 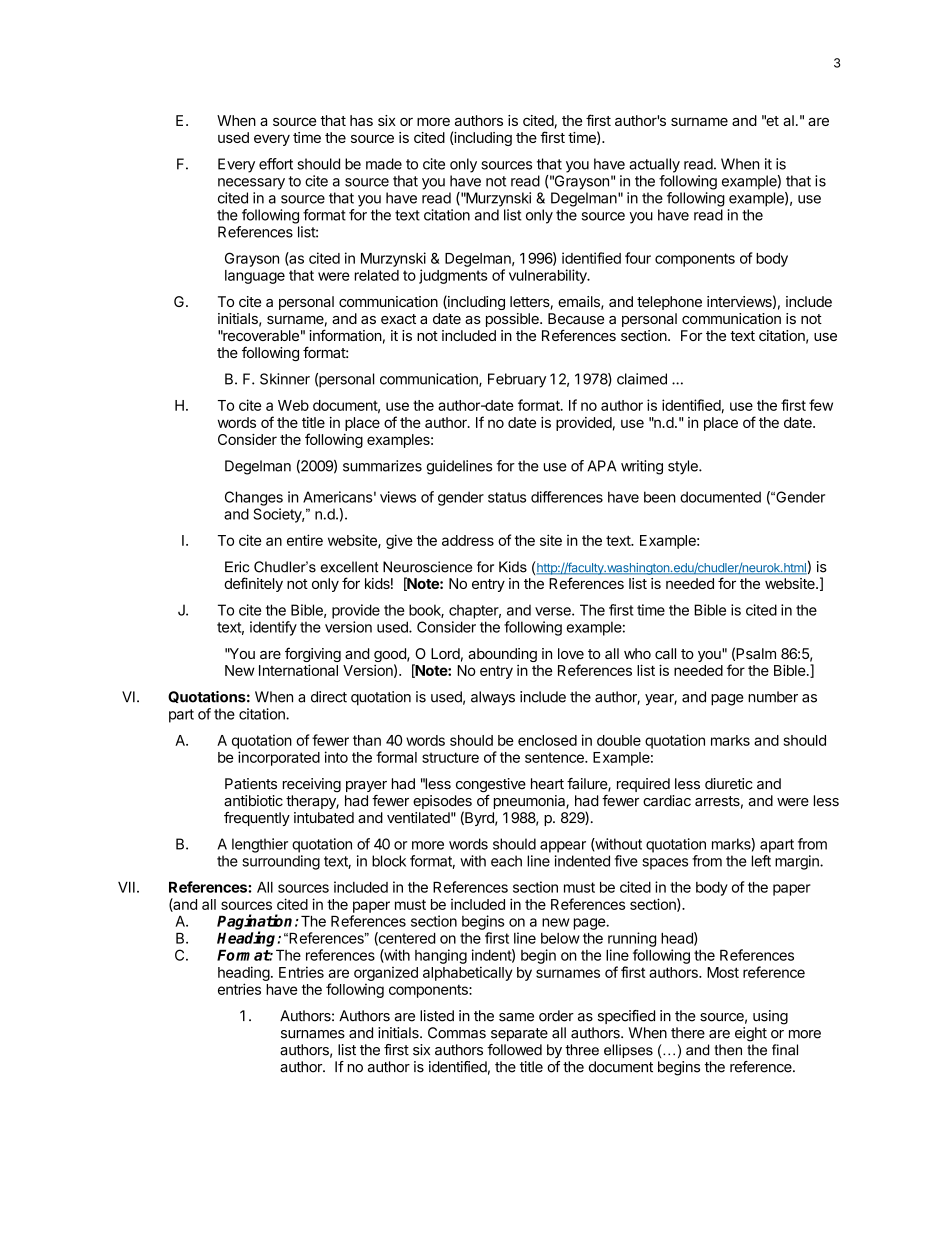 I want to click on diuretic, so click(x=729, y=784).
